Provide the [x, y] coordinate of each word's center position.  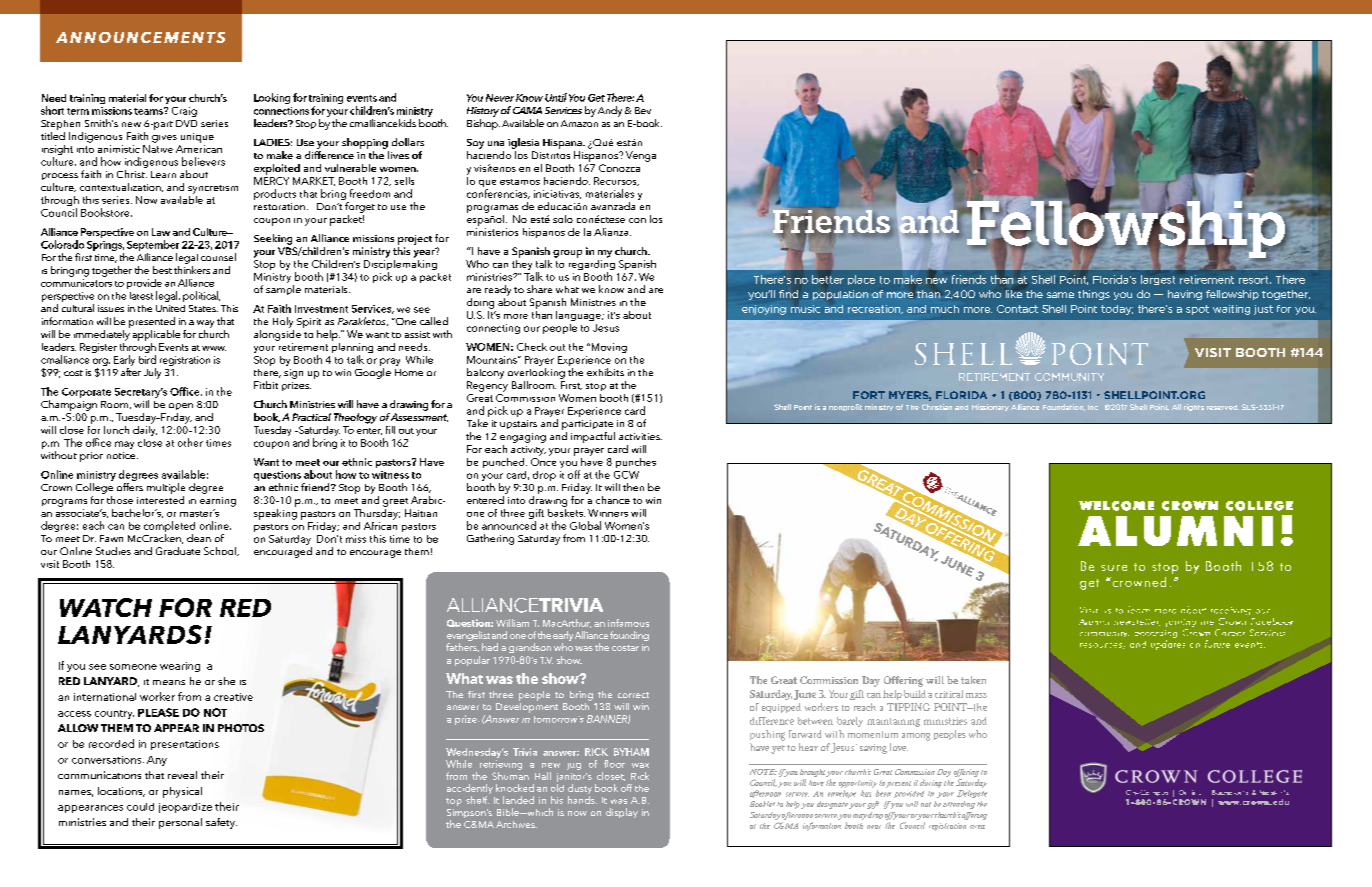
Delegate [972, 794]
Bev [643, 110]
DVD [186, 123]
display [622, 813]
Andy [610, 111]
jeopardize [185, 808]
